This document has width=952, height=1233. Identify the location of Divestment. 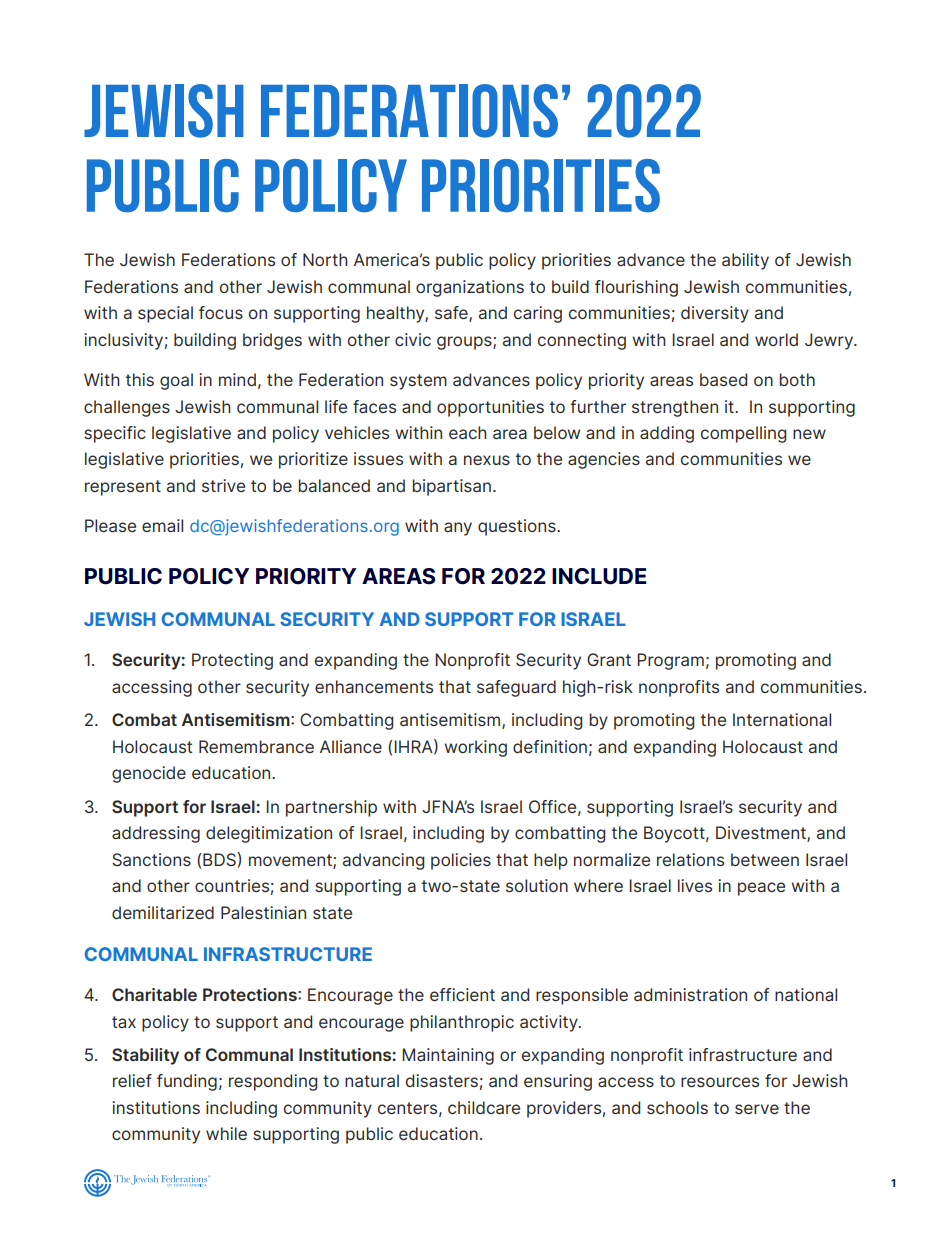
(762, 834).
